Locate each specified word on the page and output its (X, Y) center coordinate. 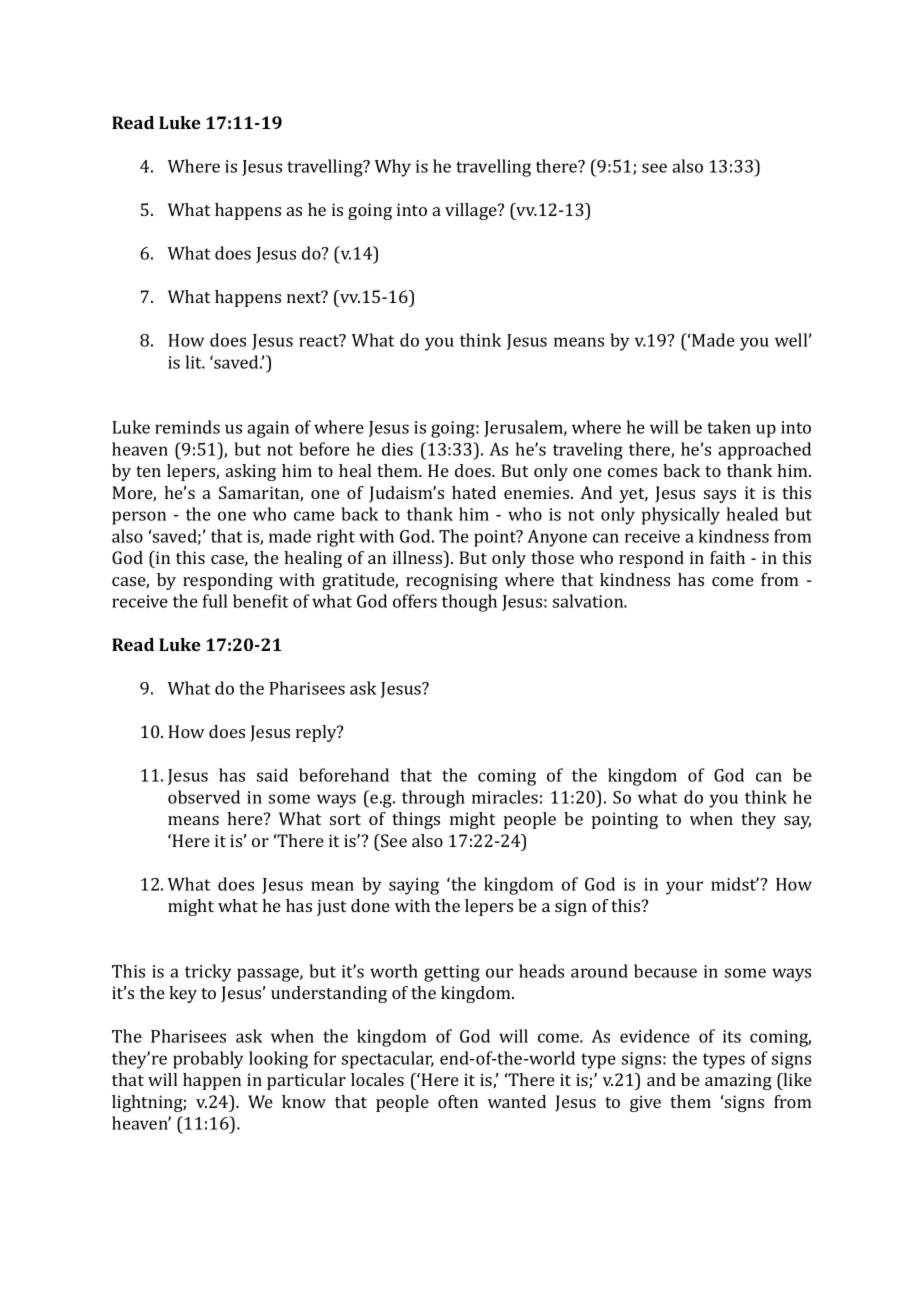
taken (729, 427)
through (433, 799)
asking (251, 472)
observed (204, 797)
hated (474, 492)
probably (208, 1060)
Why (393, 168)
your (684, 888)
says (720, 496)
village (472, 211)
